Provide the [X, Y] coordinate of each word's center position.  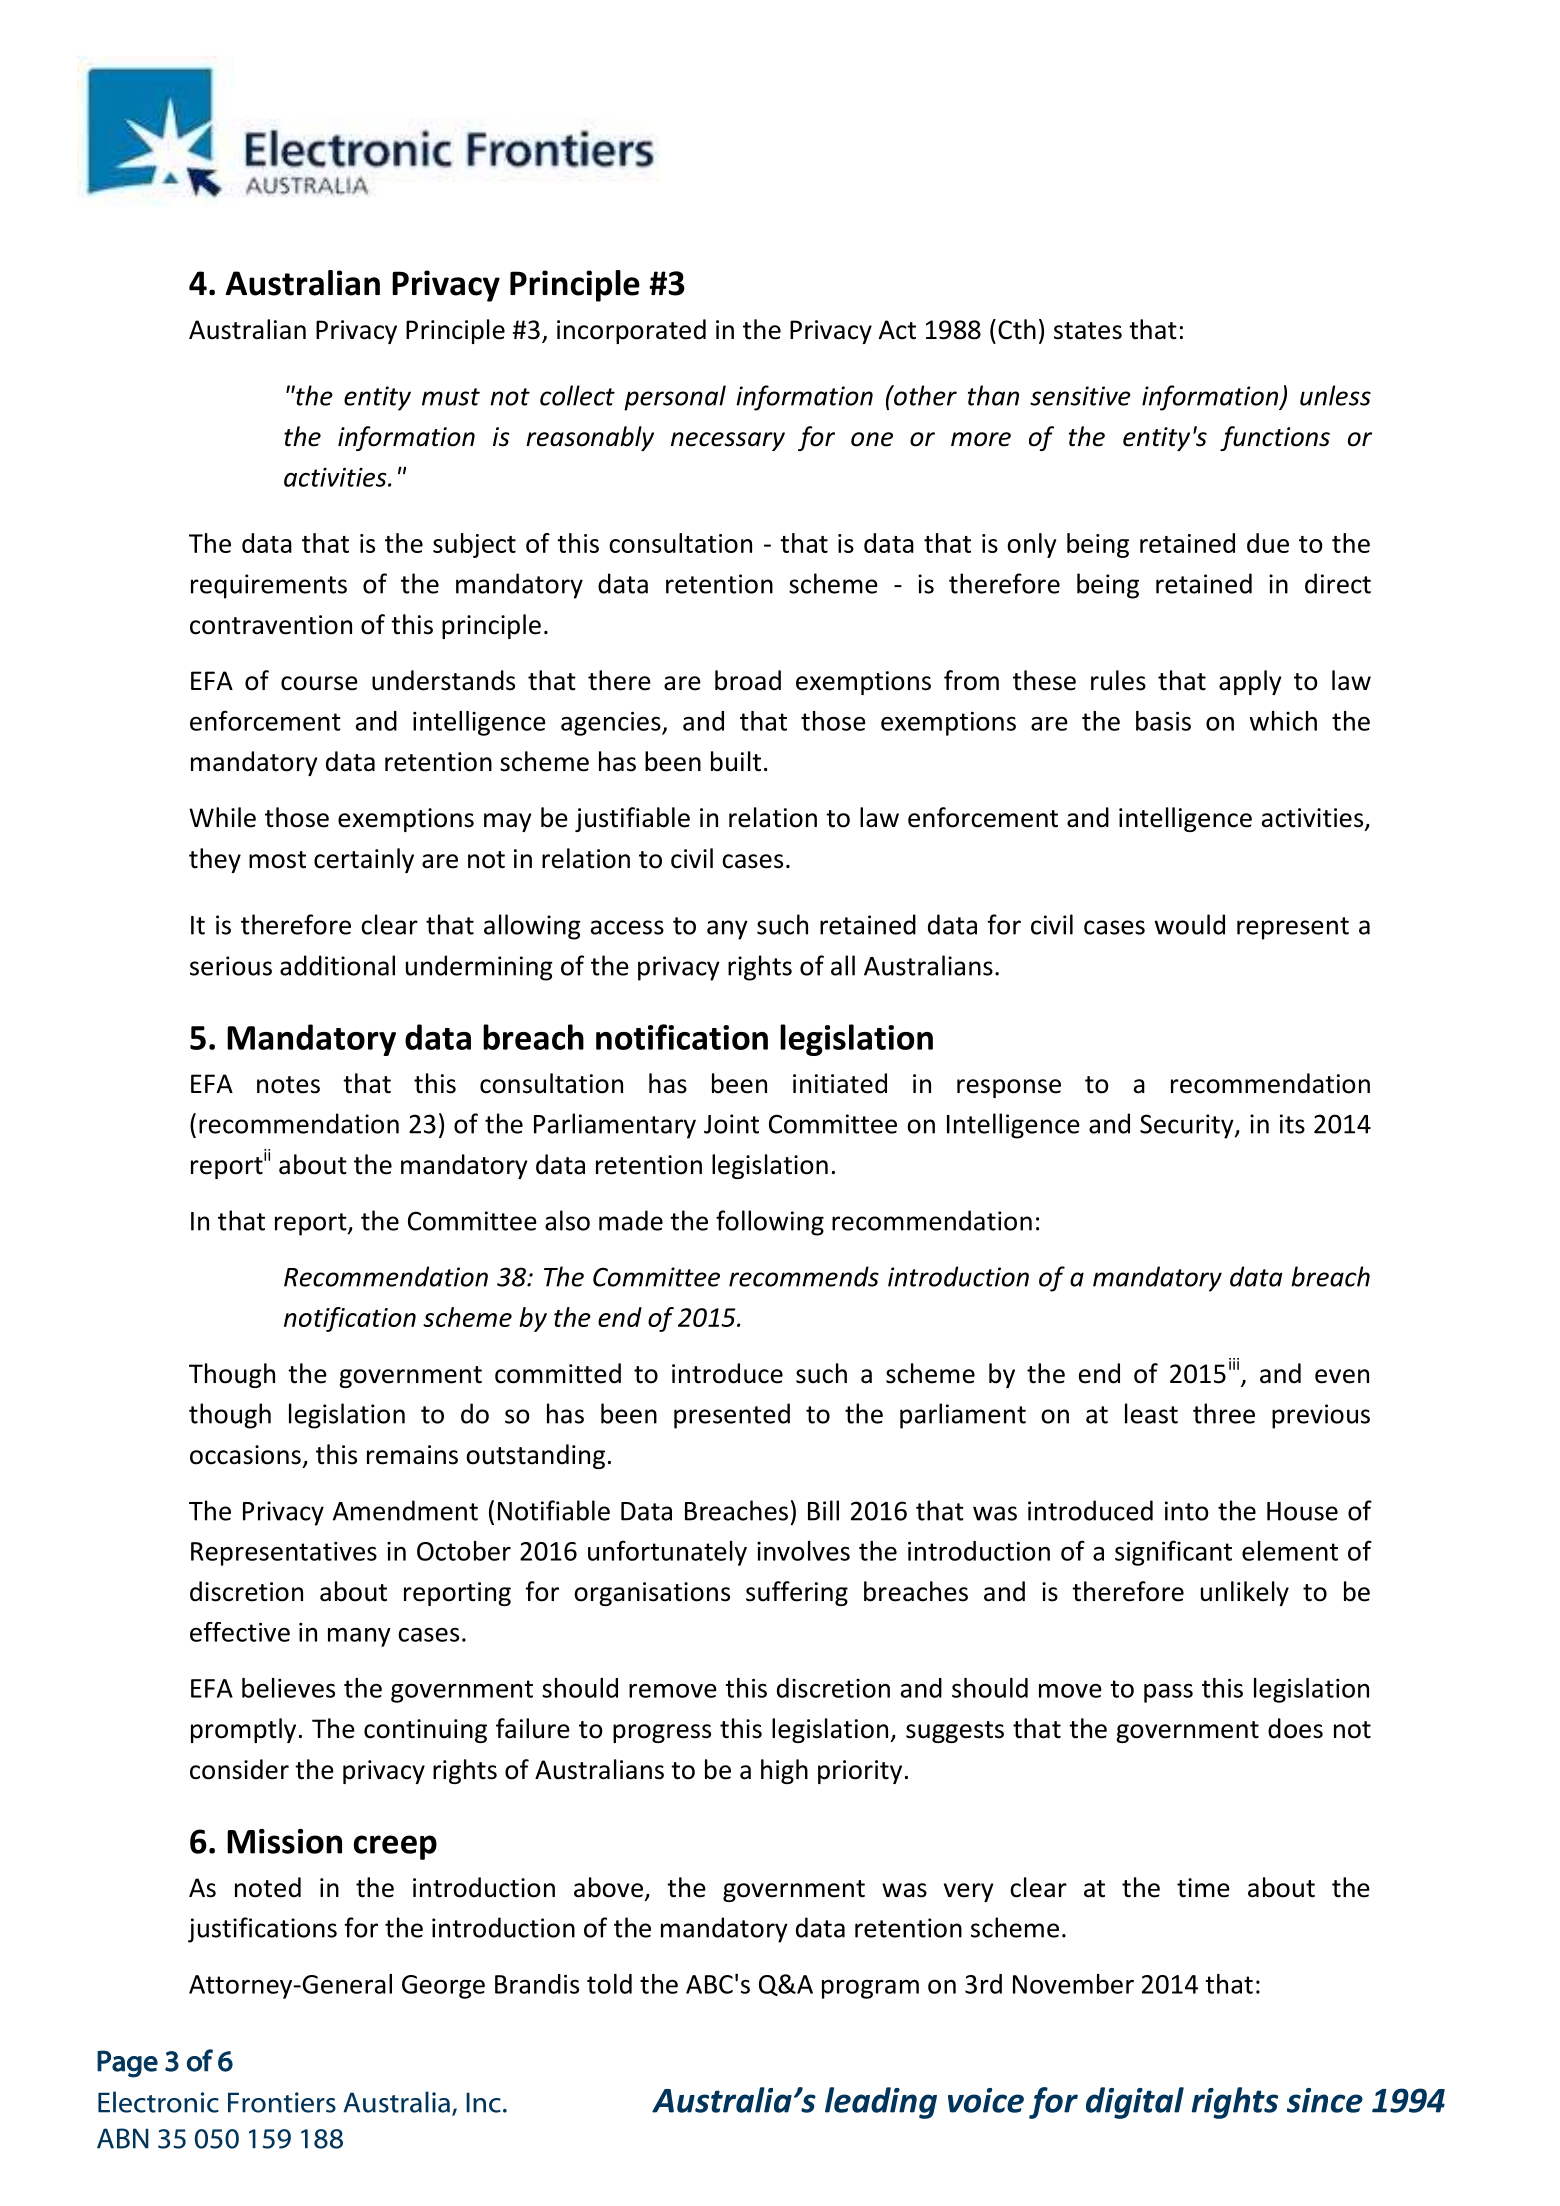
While [222, 817]
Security [1188, 1126]
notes [288, 1085]
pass [1168, 1693]
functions [1275, 438]
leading [881, 2103]
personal [675, 398]
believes [288, 1688]
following [770, 1223]
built [736, 761]
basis [1163, 721]
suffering [797, 1593]
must [451, 397]
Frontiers [282, 2102]
